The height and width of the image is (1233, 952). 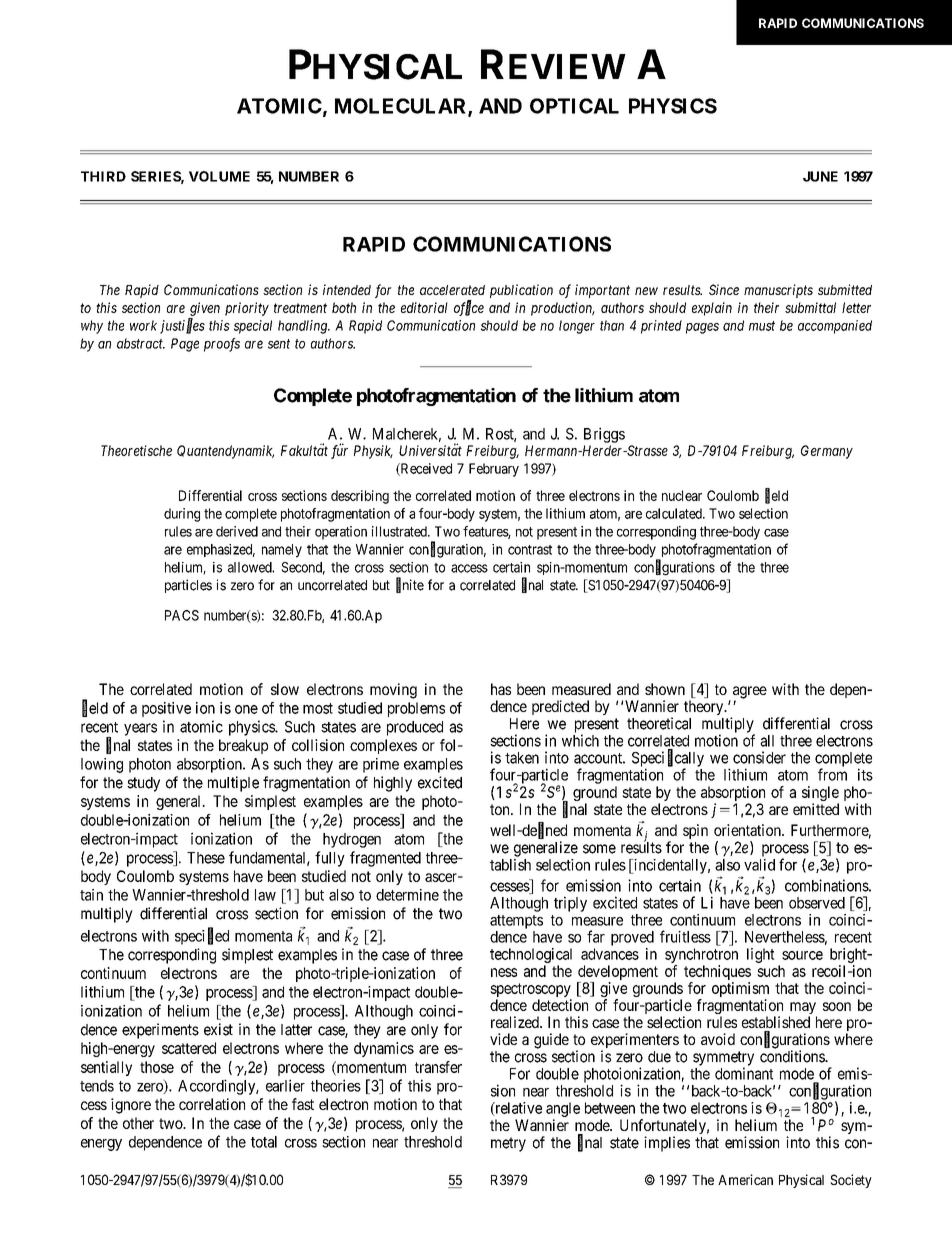 What do you see at coordinates (143, 784) in the image?
I see `study` at bounding box center [143, 784].
